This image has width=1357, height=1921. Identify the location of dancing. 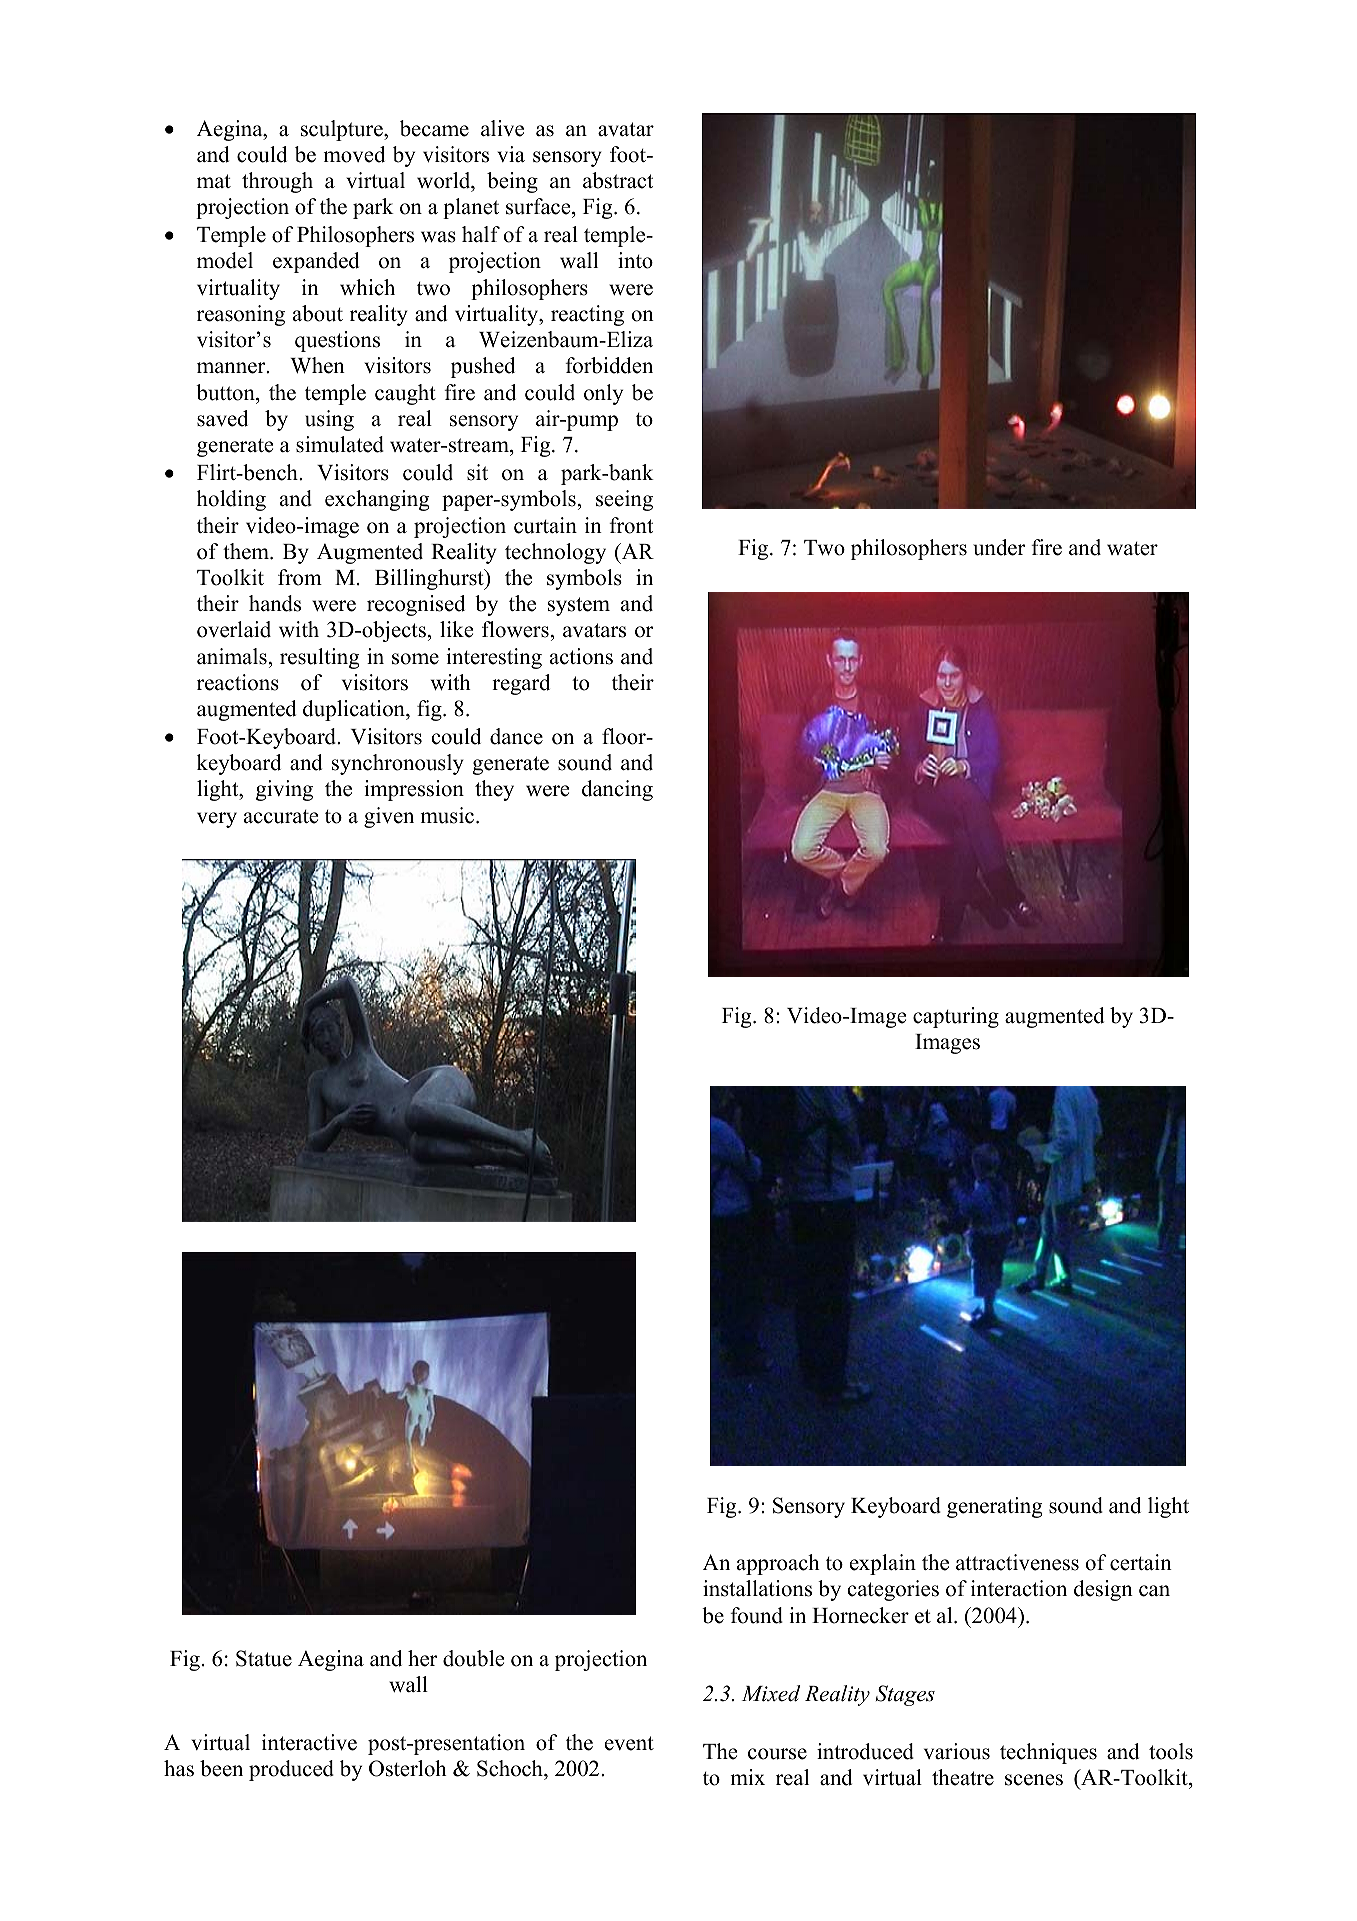
(617, 790).
